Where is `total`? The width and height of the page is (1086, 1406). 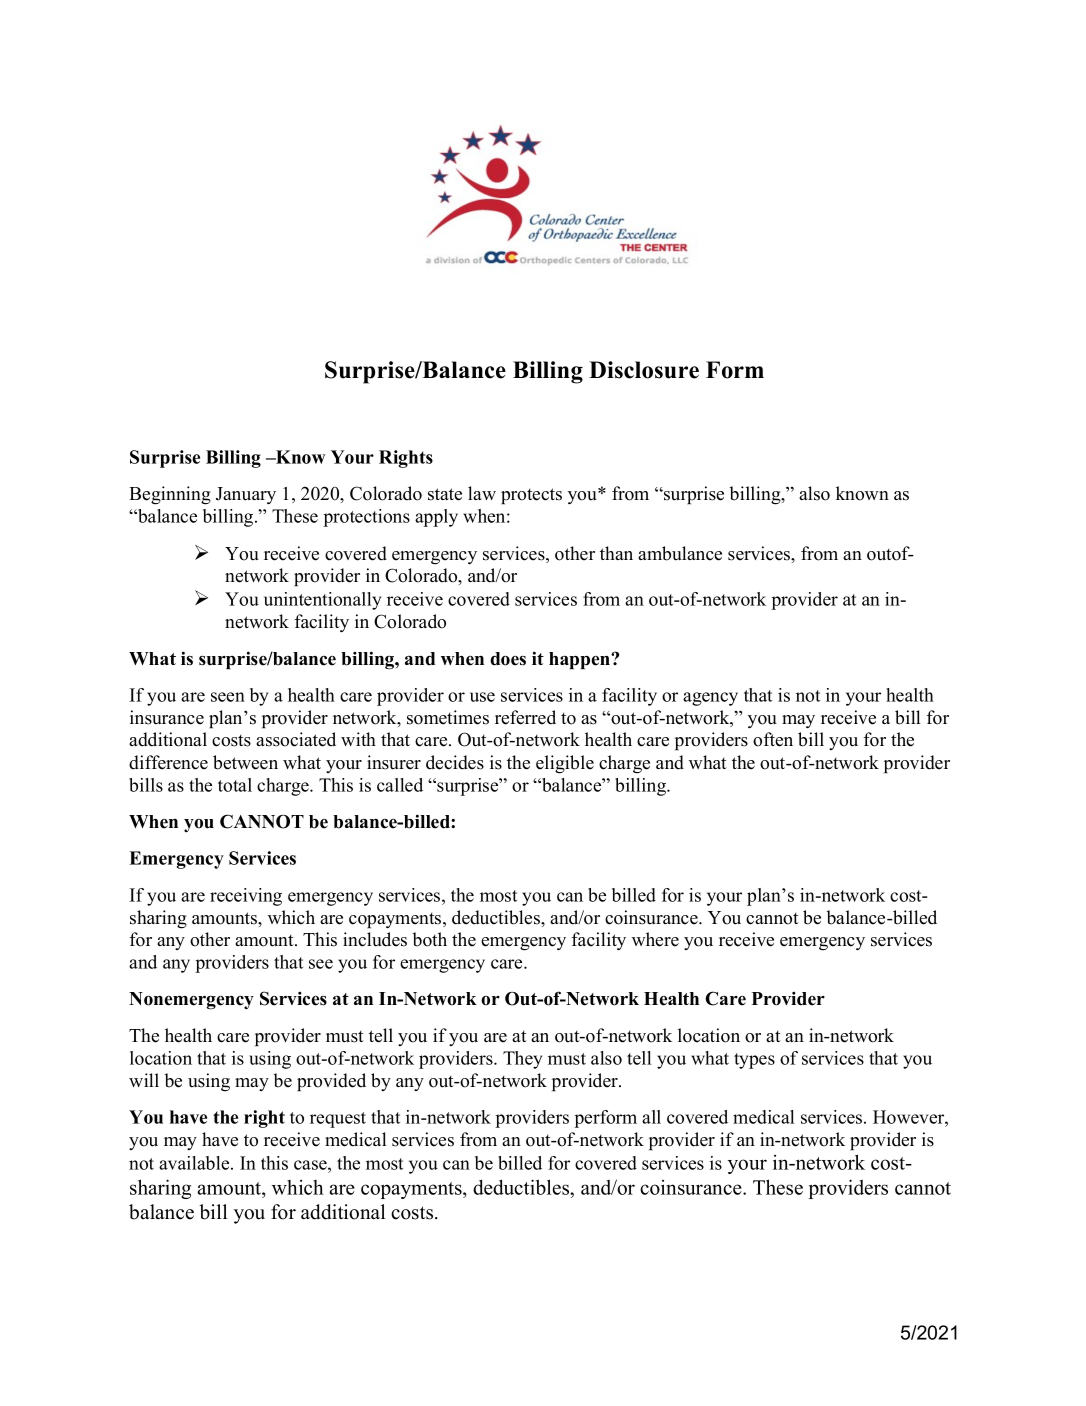 total is located at coordinates (235, 785).
